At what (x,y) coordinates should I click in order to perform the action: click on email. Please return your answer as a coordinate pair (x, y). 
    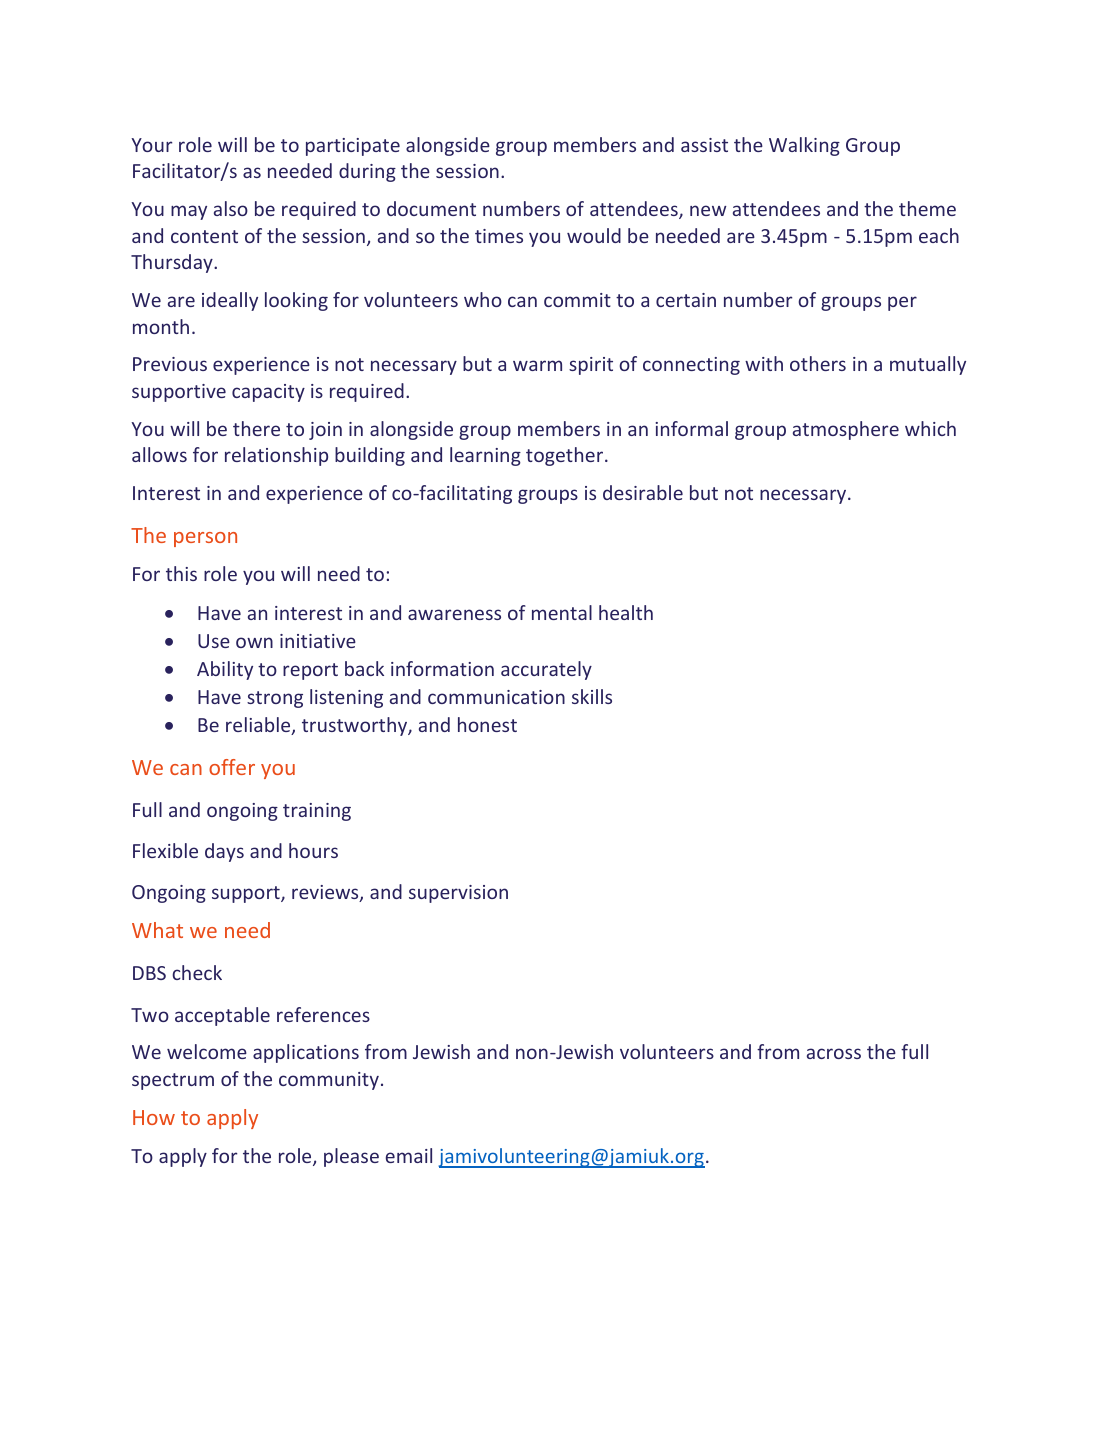
    Looking at the image, I should click on (409, 1155).
